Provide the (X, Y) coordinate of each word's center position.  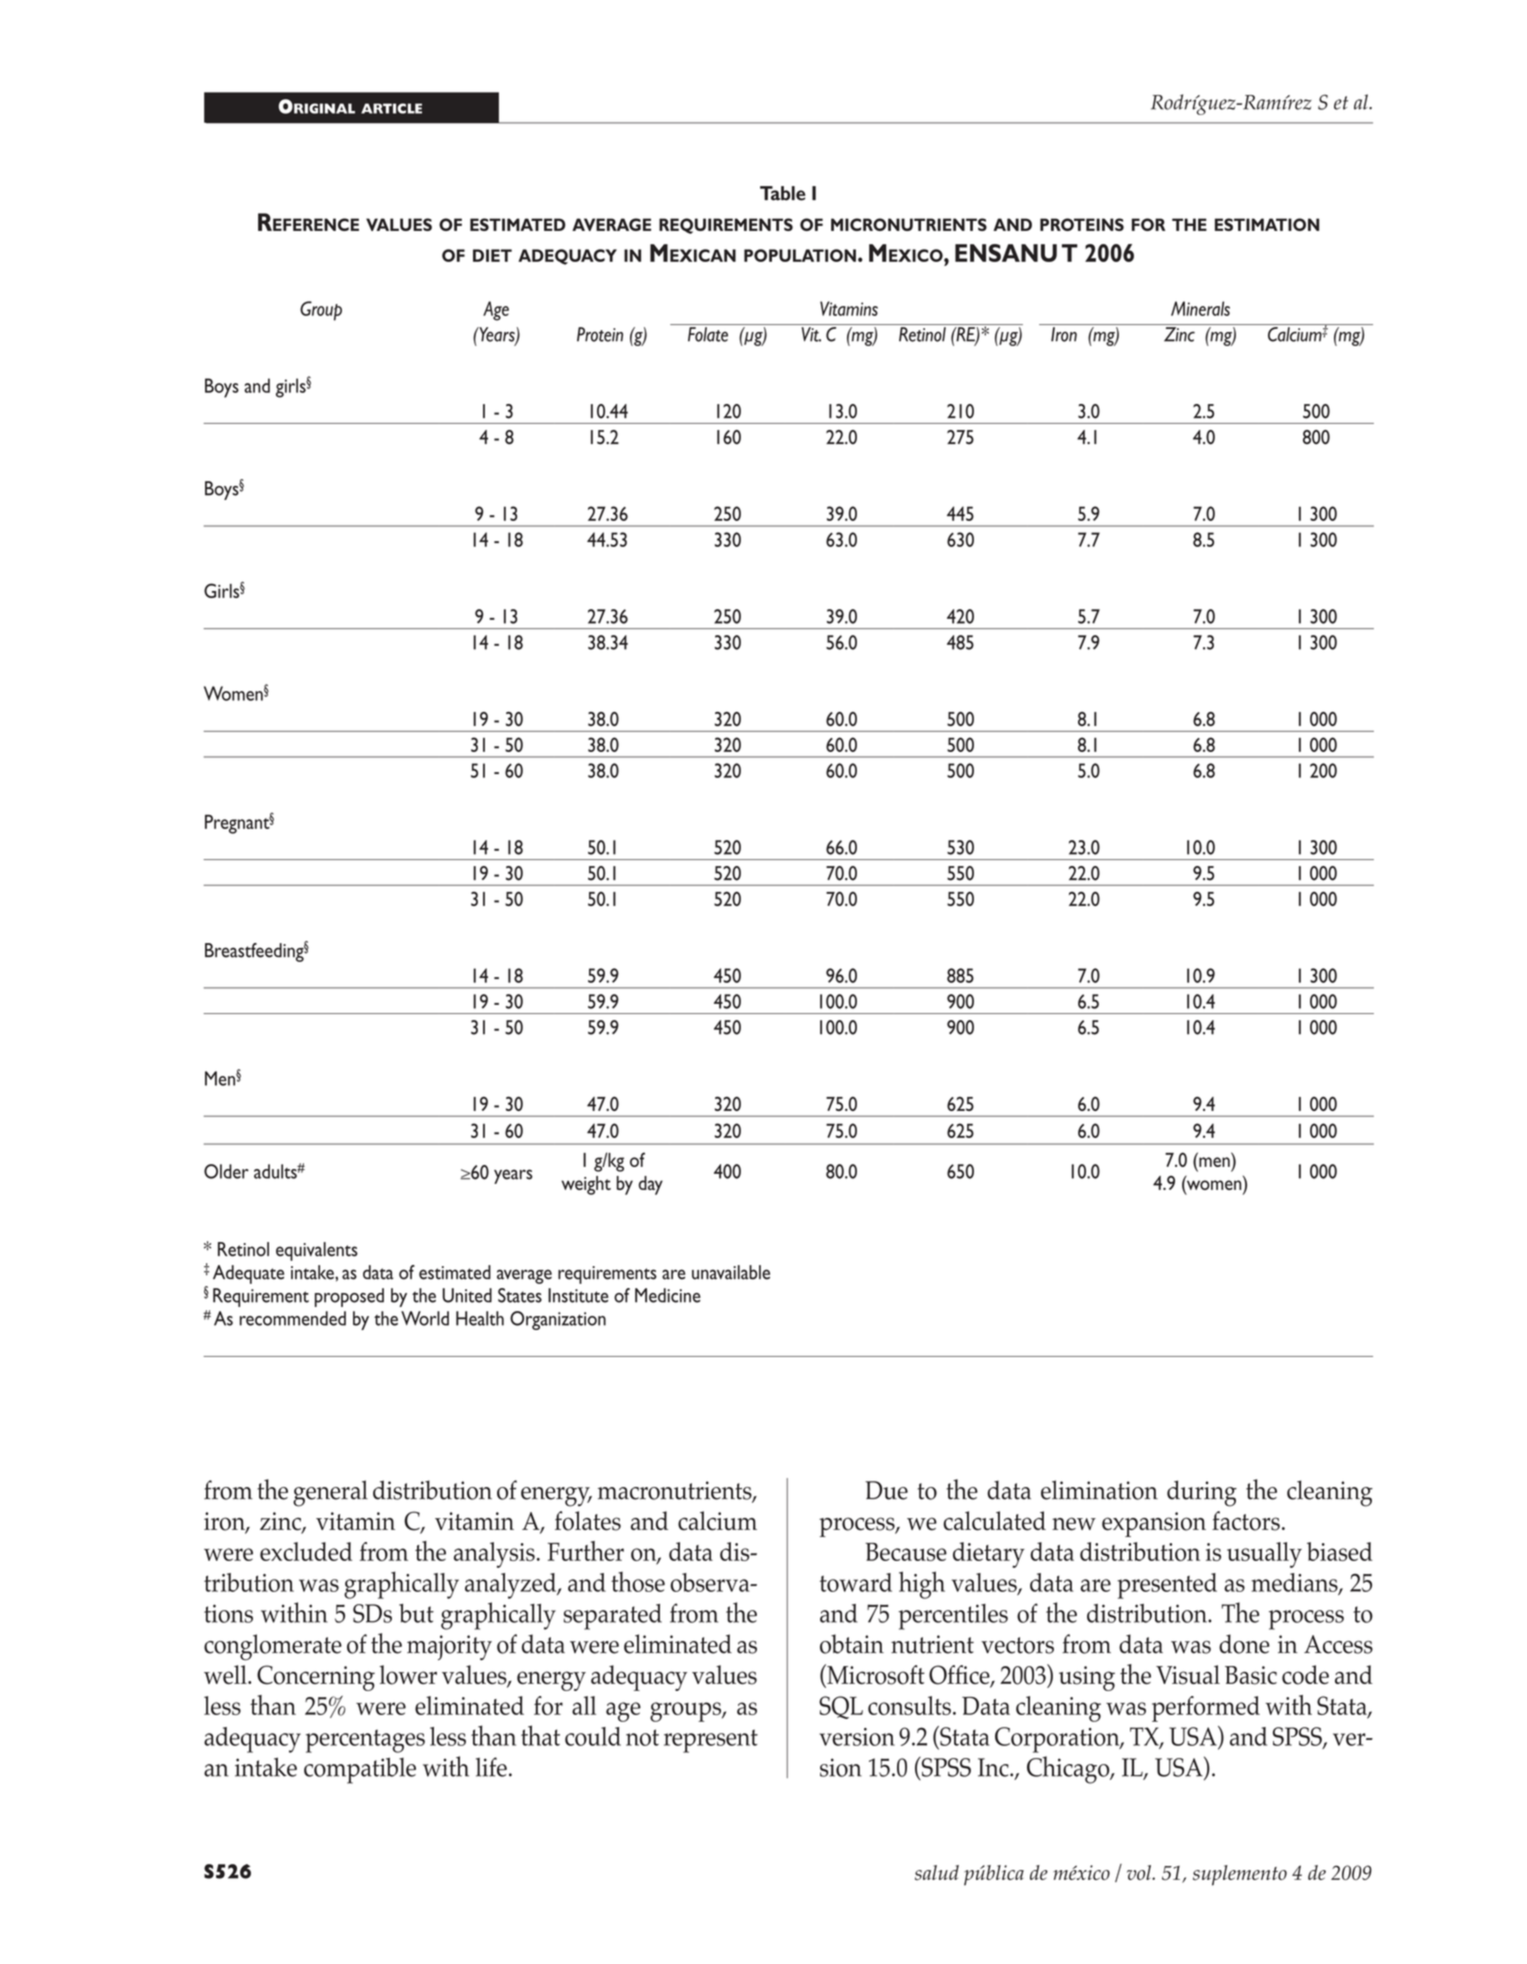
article (391, 108)
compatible (360, 1770)
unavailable (731, 1272)
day (651, 1185)
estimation (1267, 224)
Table (782, 193)
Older (226, 1171)
